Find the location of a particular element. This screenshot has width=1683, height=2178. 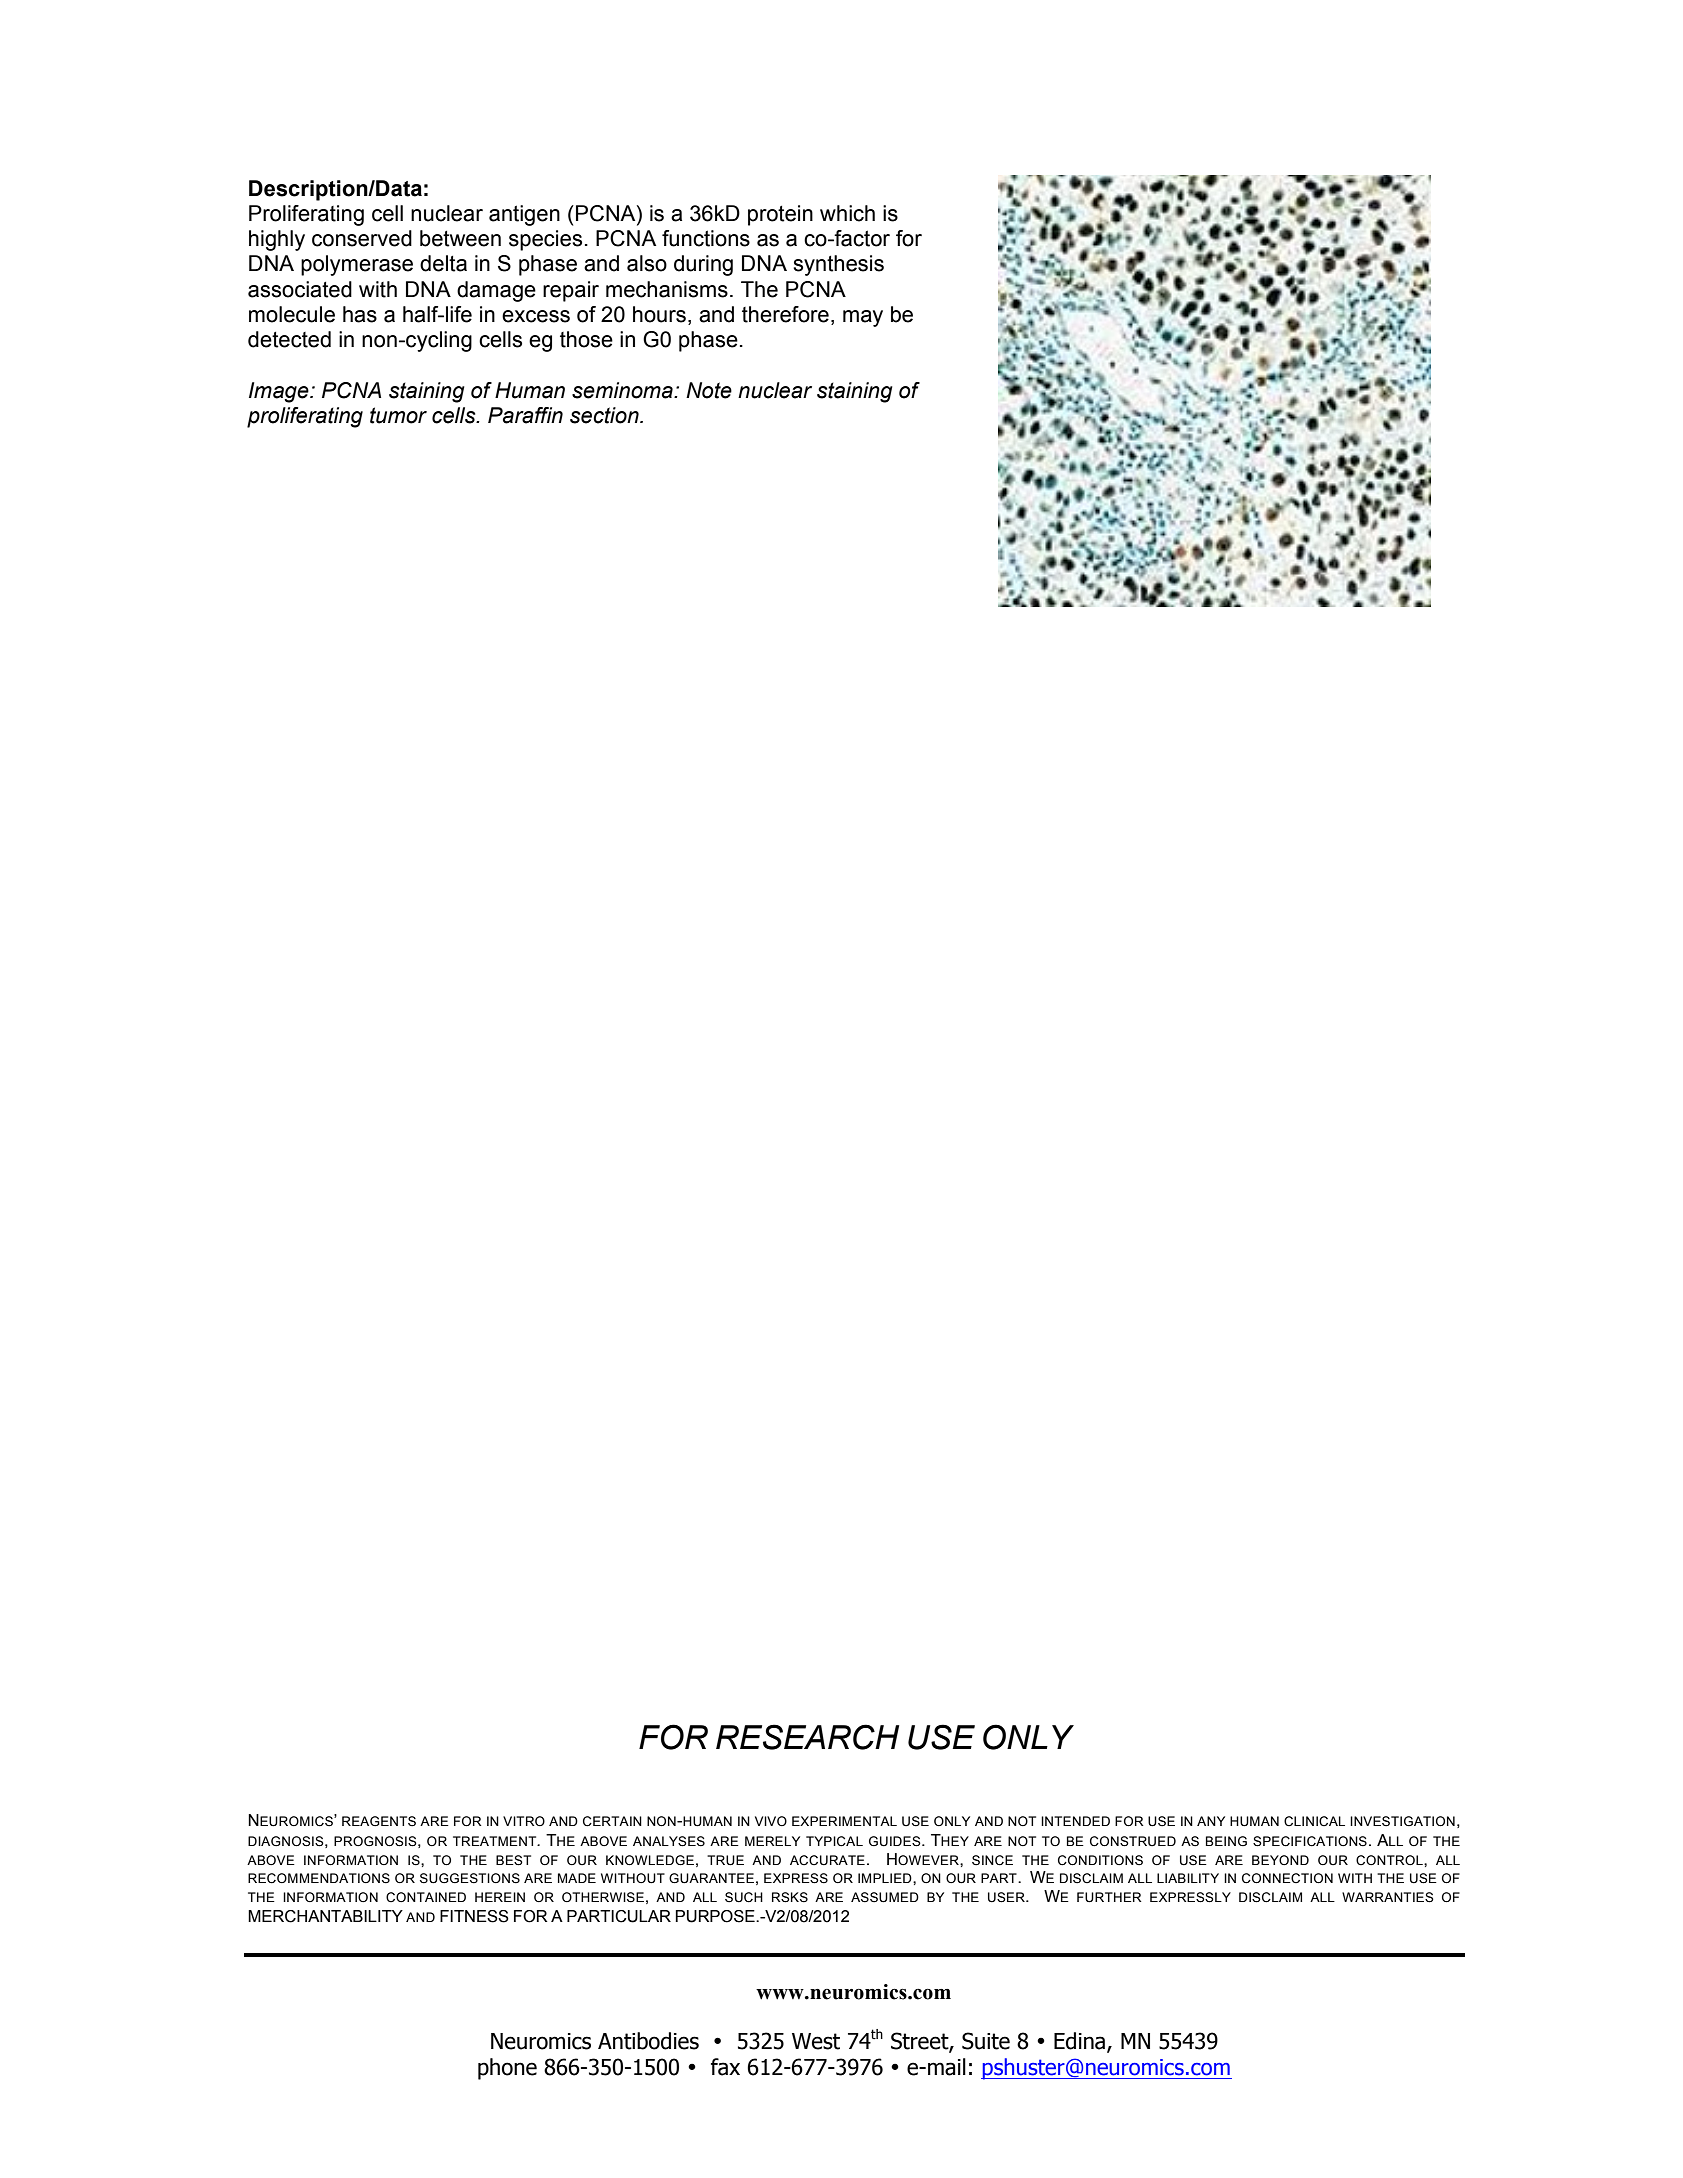

phone is located at coordinates (507, 2069).
